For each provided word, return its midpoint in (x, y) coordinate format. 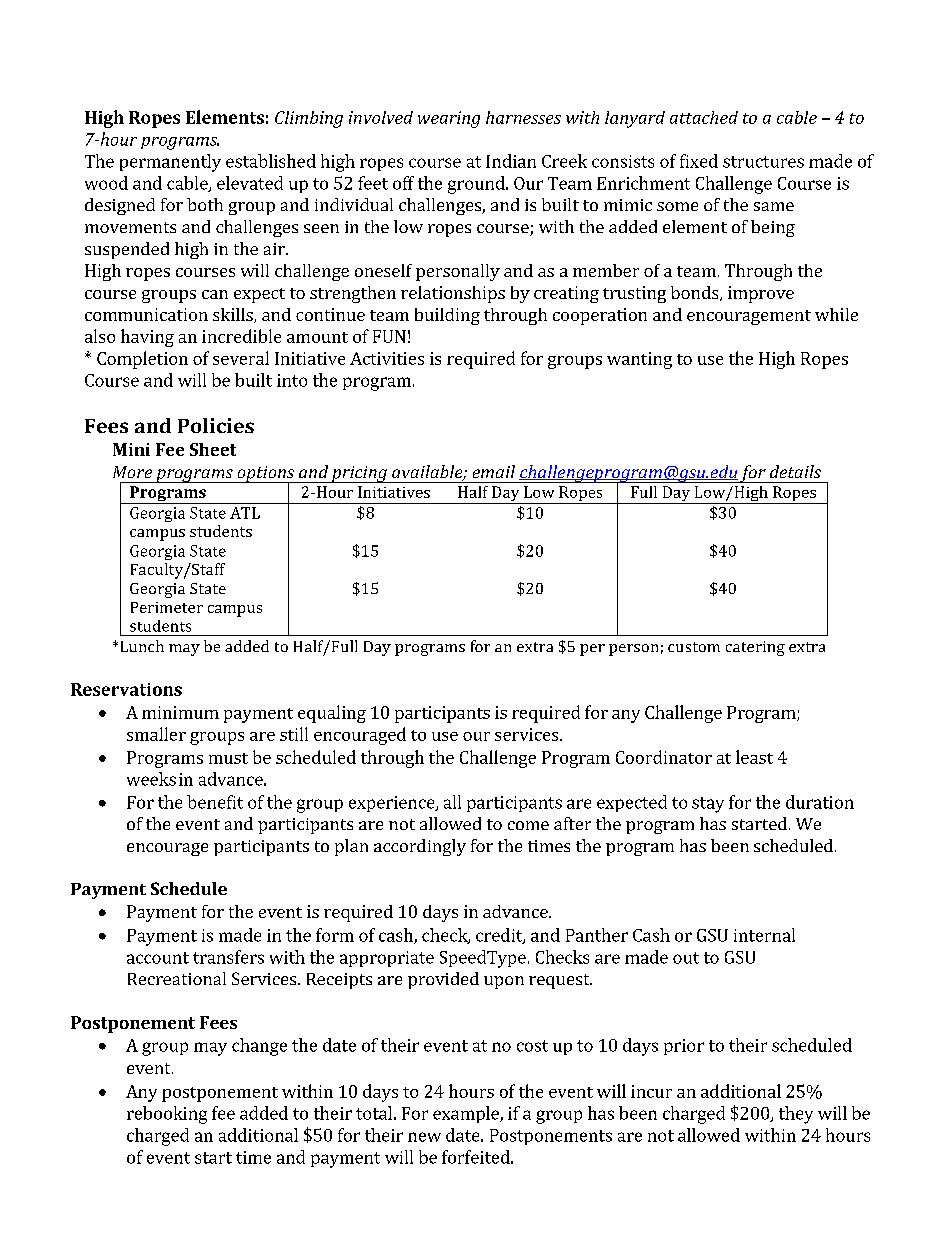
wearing (449, 119)
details (795, 471)
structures (763, 162)
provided (443, 980)
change (259, 1047)
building (447, 316)
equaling (332, 714)
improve (761, 294)
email (494, 471)
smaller (156, 734)
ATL (245, 513)
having (147, 338)
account (158, 958)
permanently (170, 163)
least (754, 757)
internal (764, 935)
